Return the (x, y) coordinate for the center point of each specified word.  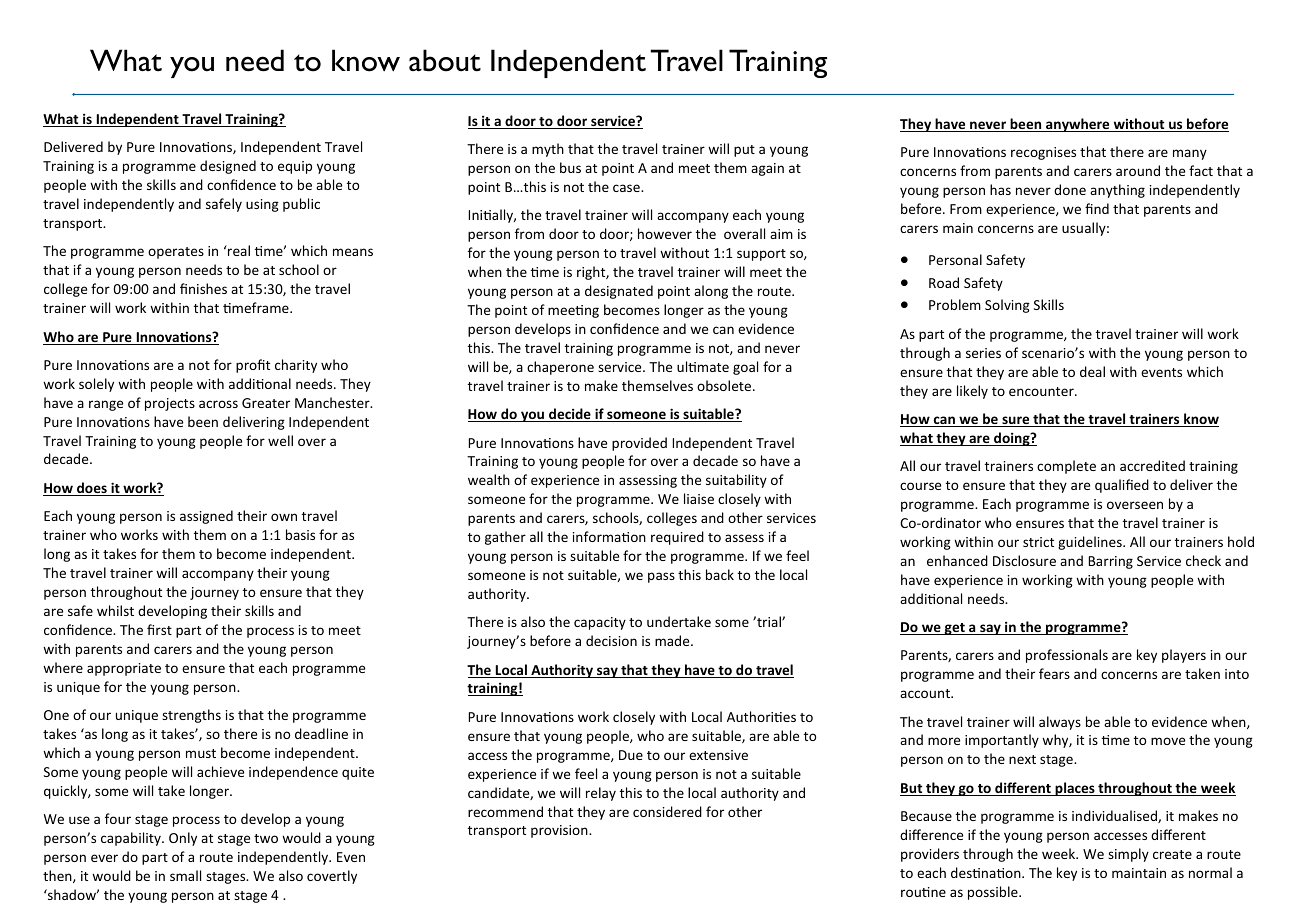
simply (1128, 855)
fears (1054, 673)
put (744, 151)
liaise (699, 498)
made (673, 640)
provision (560, 831)
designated (619, 292)
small (185, 875)
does (92, 489)
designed (228, 167)
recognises (1043, 153)
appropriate (124, 669)
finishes (203, 288)
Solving (1007, 306)
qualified (1122, 486)
